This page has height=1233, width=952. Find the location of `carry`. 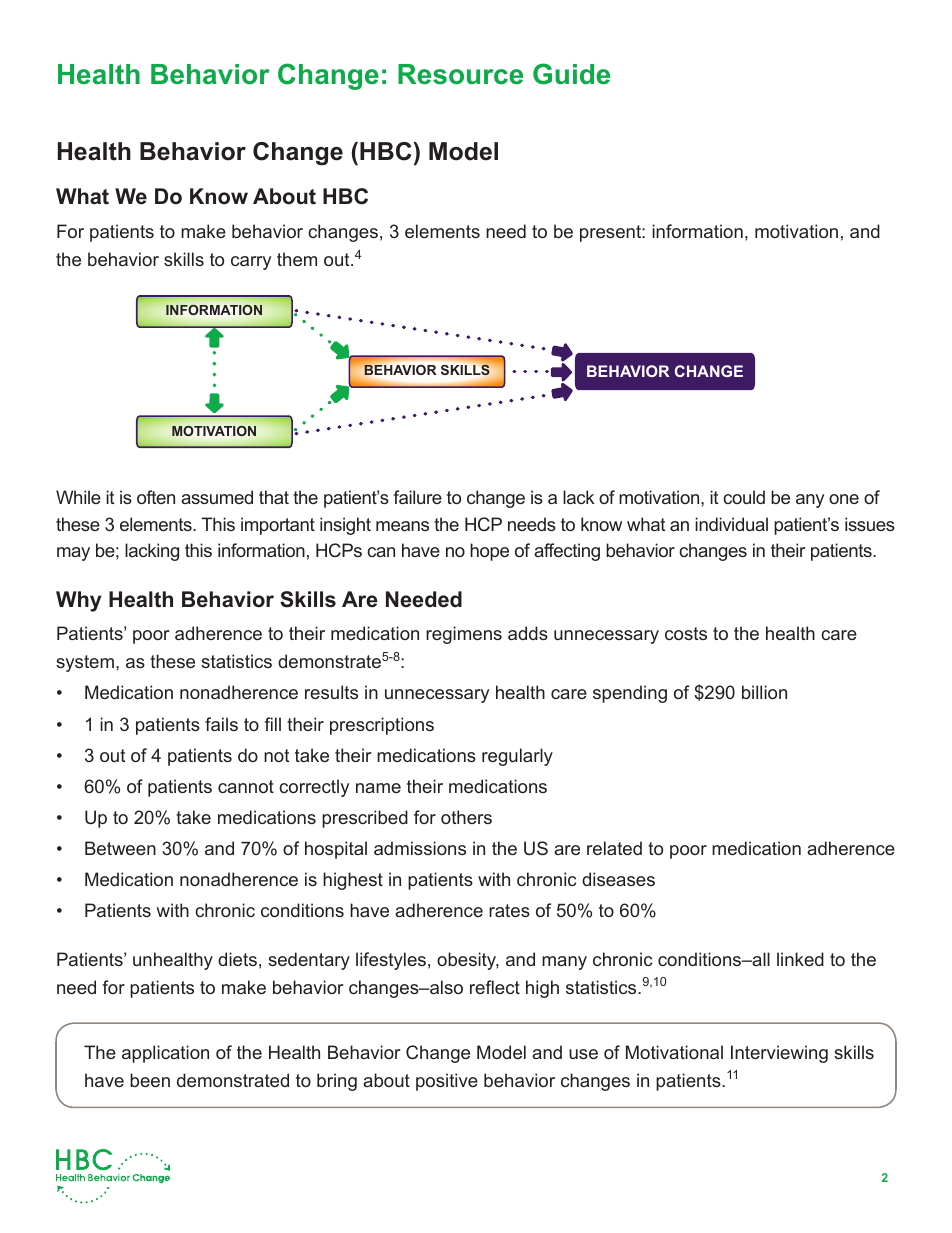

carry is located at coordinates (251, 263).
